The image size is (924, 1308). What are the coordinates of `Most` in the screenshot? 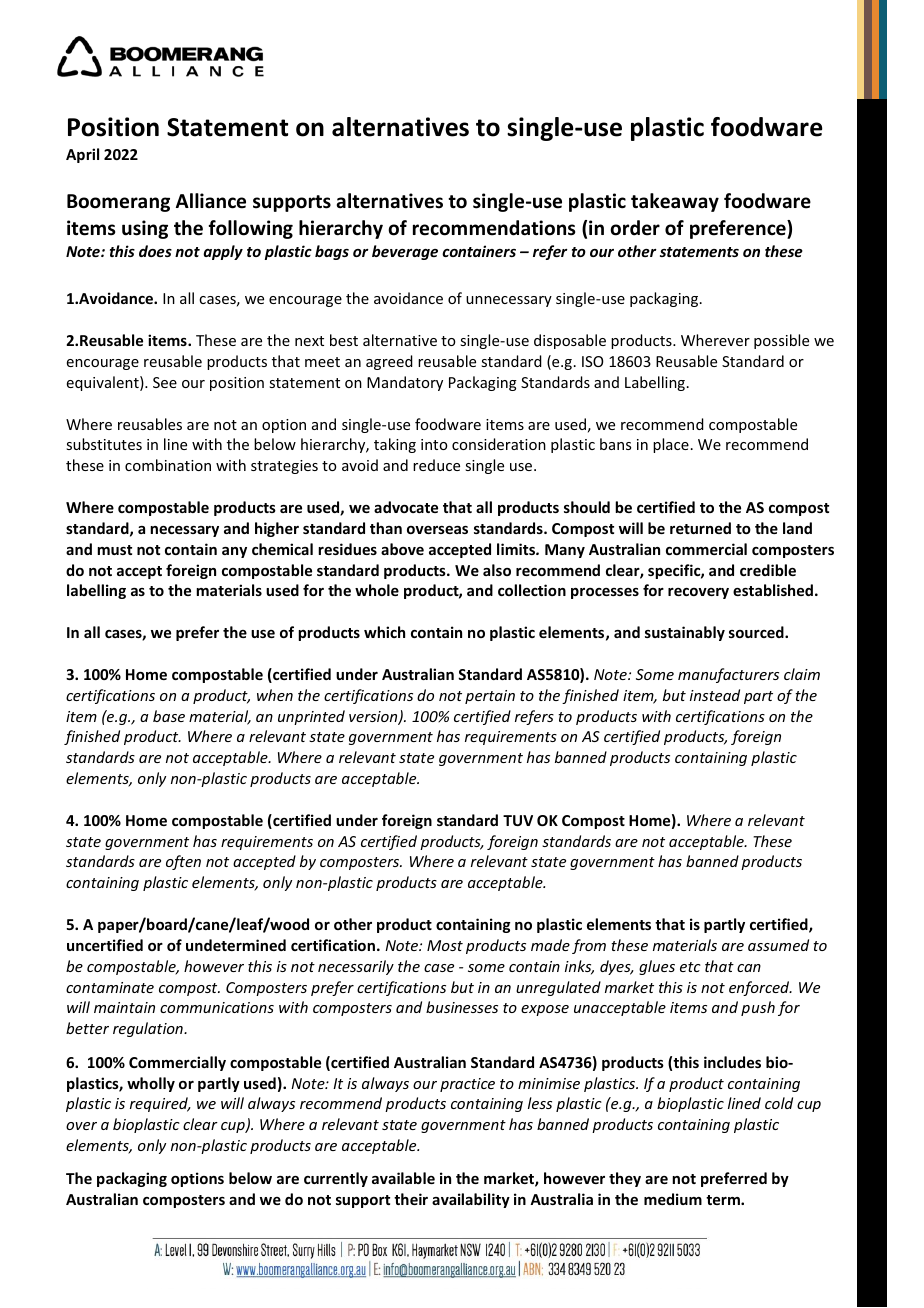 It's located at (445, 945).
